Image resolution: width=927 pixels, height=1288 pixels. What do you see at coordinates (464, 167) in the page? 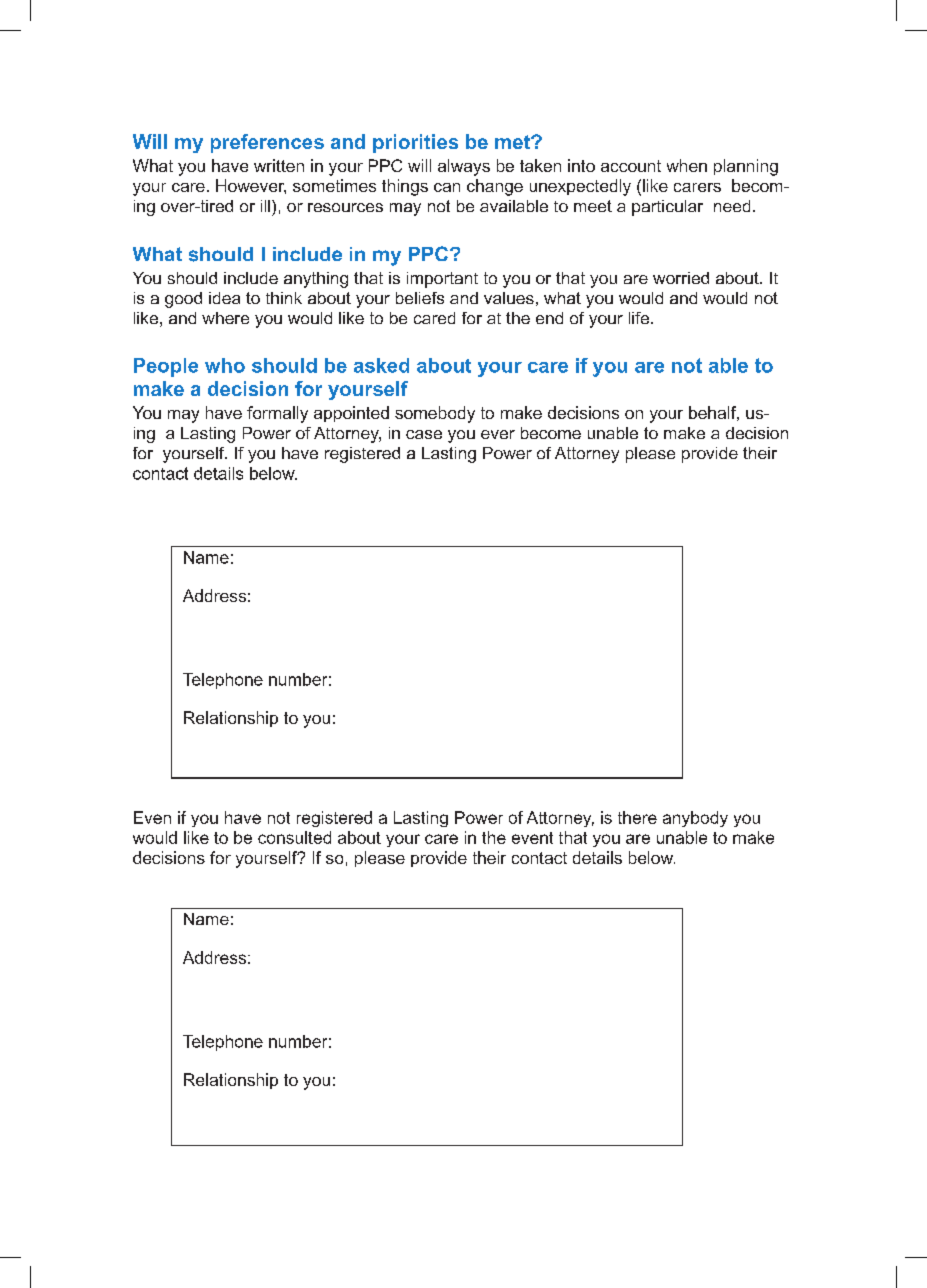
I see `always` at bounding box center [464, 167].
